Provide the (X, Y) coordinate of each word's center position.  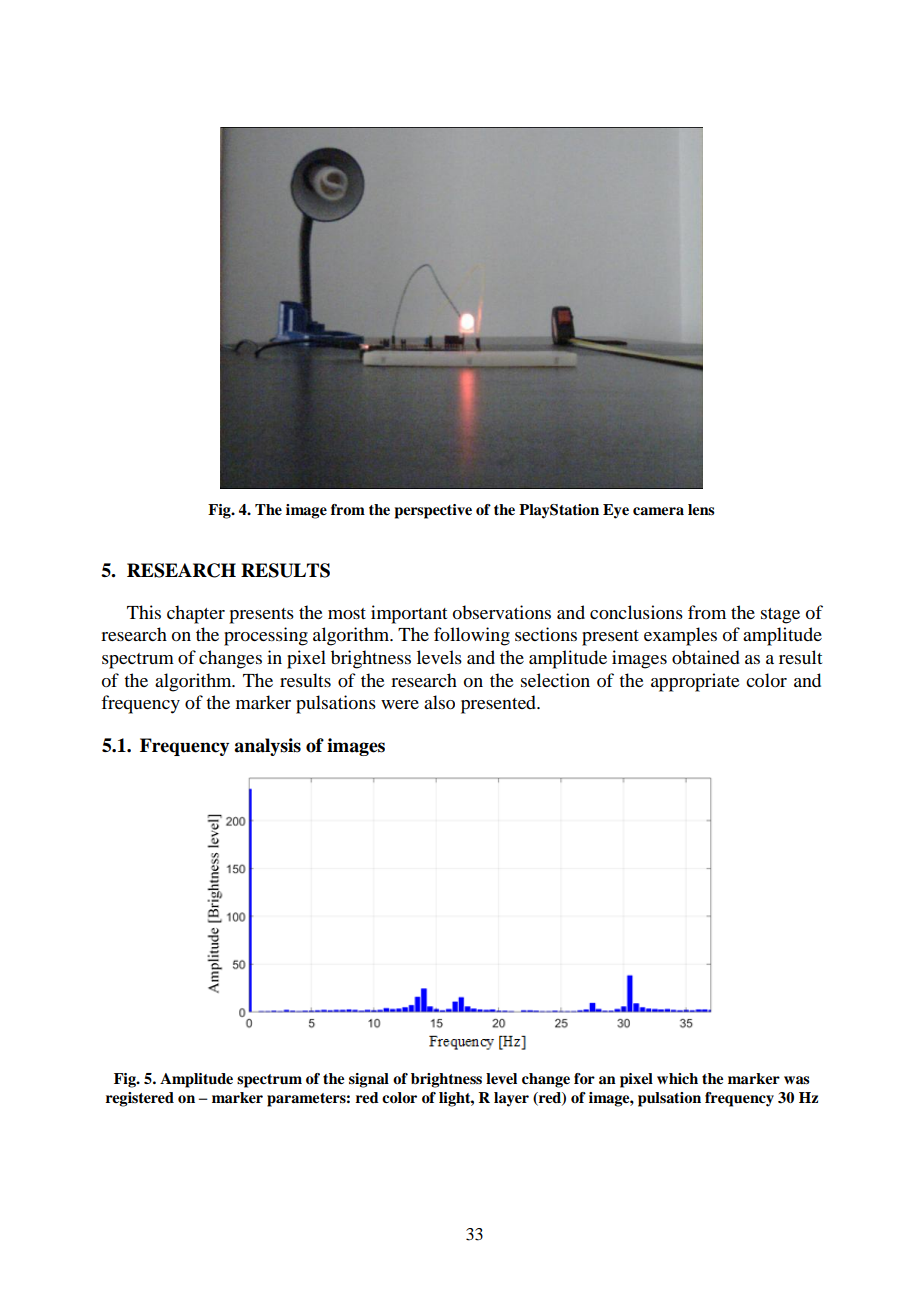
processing (266, 636)
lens (701, 509)
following (472, 636)
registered (140, 1099)
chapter (196, 614)
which (677, 1078)
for (584, 1079)
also (439, 702)
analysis (267, 747)
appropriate (695, 682)
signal (369, 1080)
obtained (706, 657)
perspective (433, 511)
